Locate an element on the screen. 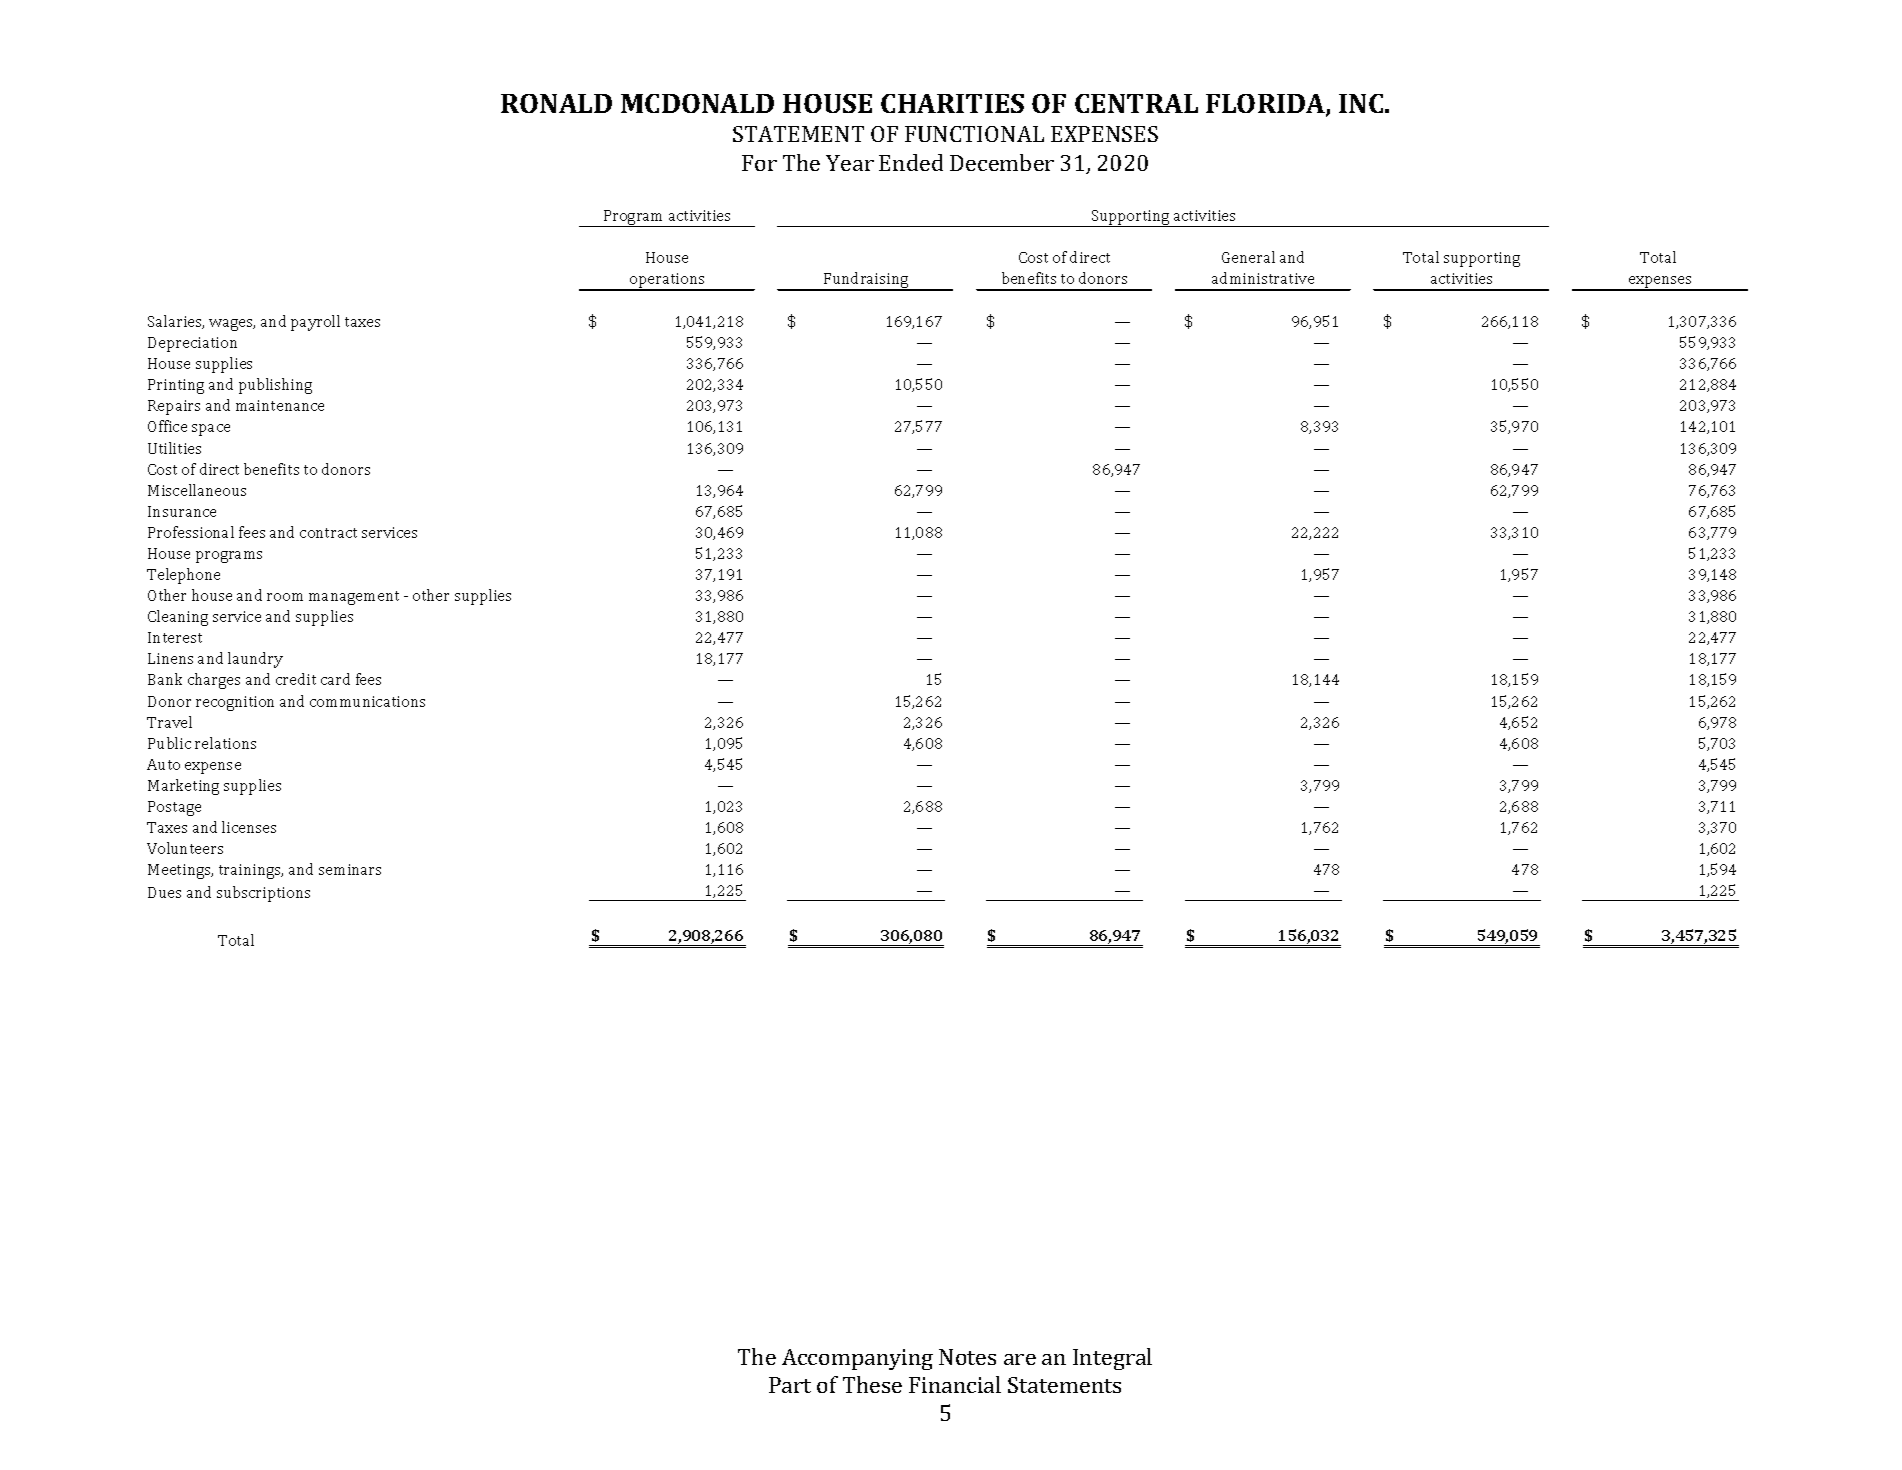 The height and width of the screenshot is (1470, 1902). For is located at coordinates (759, 163).
